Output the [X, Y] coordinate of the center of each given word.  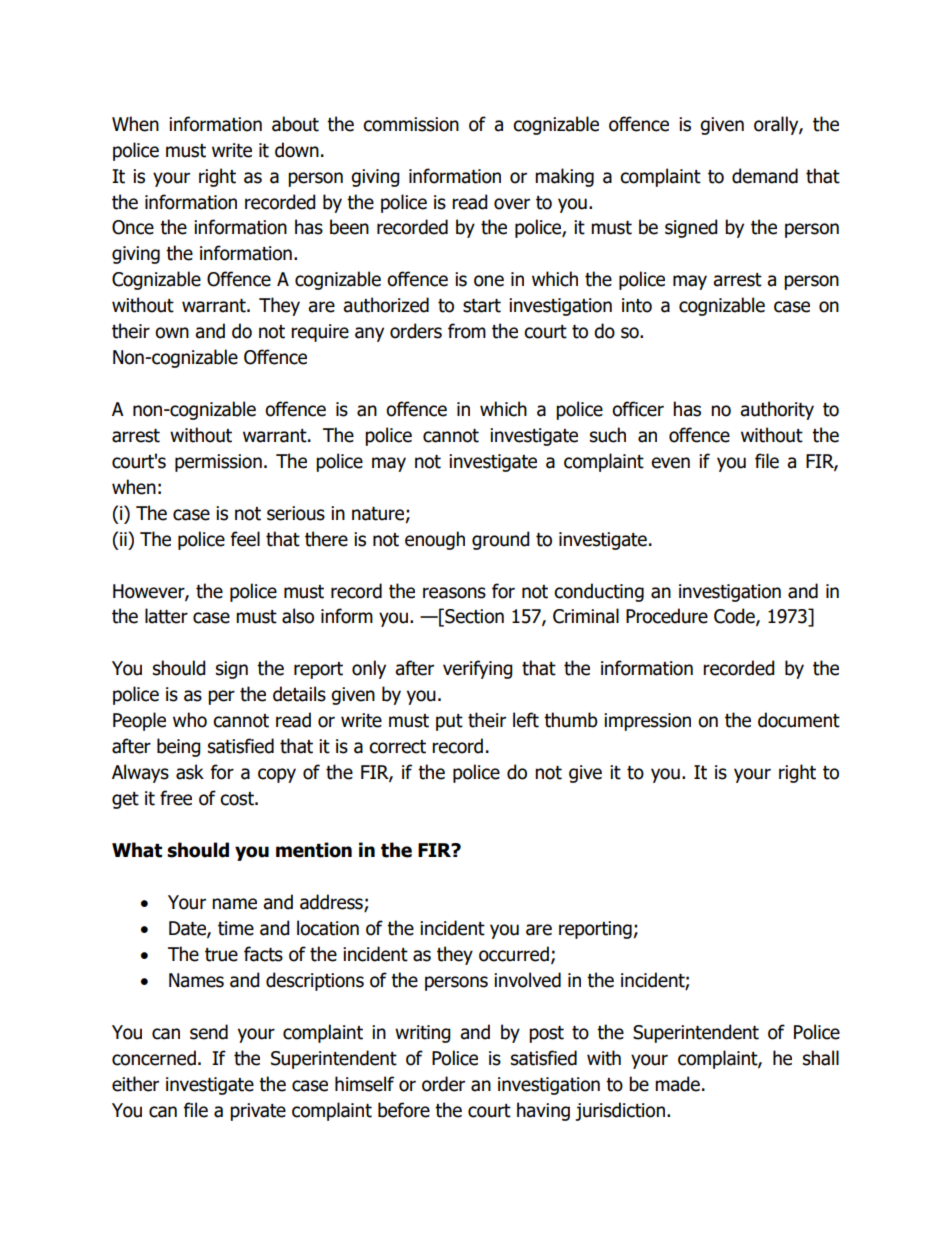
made [677, 1084]
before [404, 1110]
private [258, 1112]
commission [411, 124]
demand [765, 176]
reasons [454, 593]
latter [166, 616]
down [297, 150]
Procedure [667, 616]
